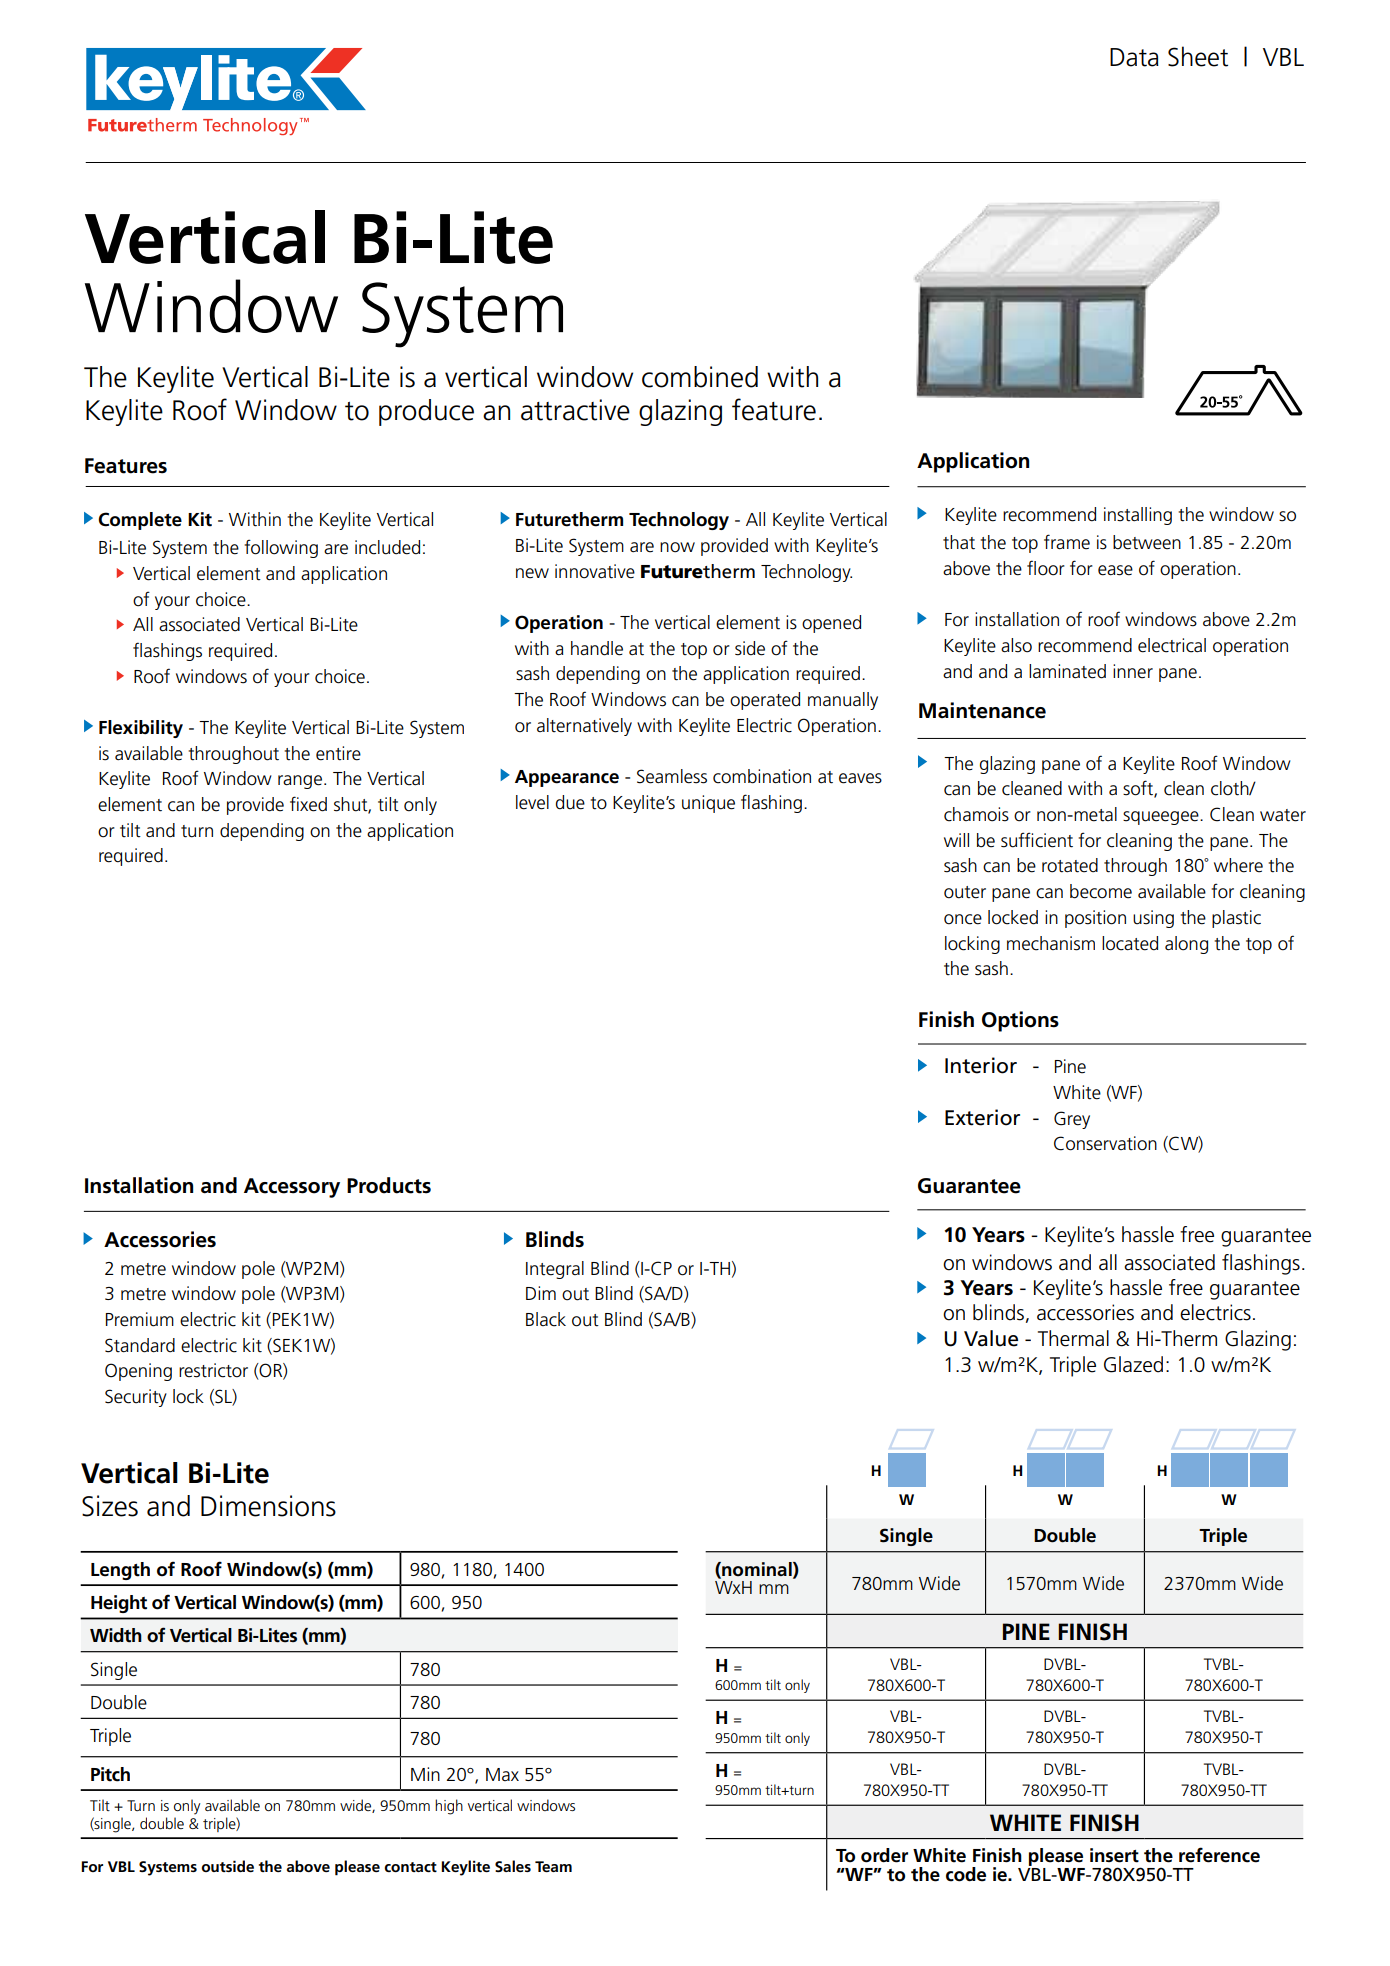 This screenshot has height=1966, width=1390. What do you see at coordinates (308, 804) in the screenshot?
I see `fixed` at bounding box center [308, 804].
